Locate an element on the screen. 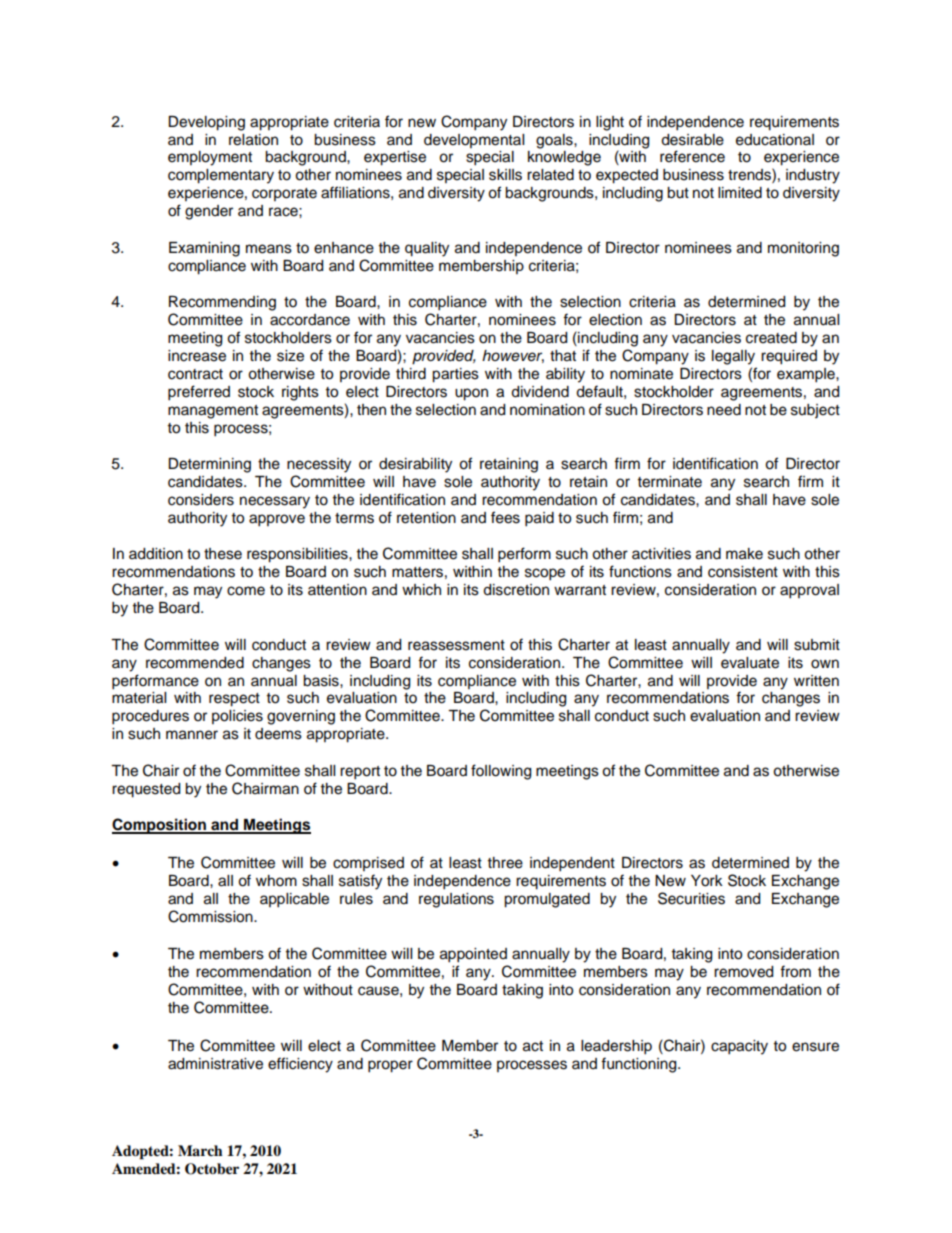 Image resolution: width=952 pixels, height=1233 pixels. Composition is located at coordinates (160, 826).
